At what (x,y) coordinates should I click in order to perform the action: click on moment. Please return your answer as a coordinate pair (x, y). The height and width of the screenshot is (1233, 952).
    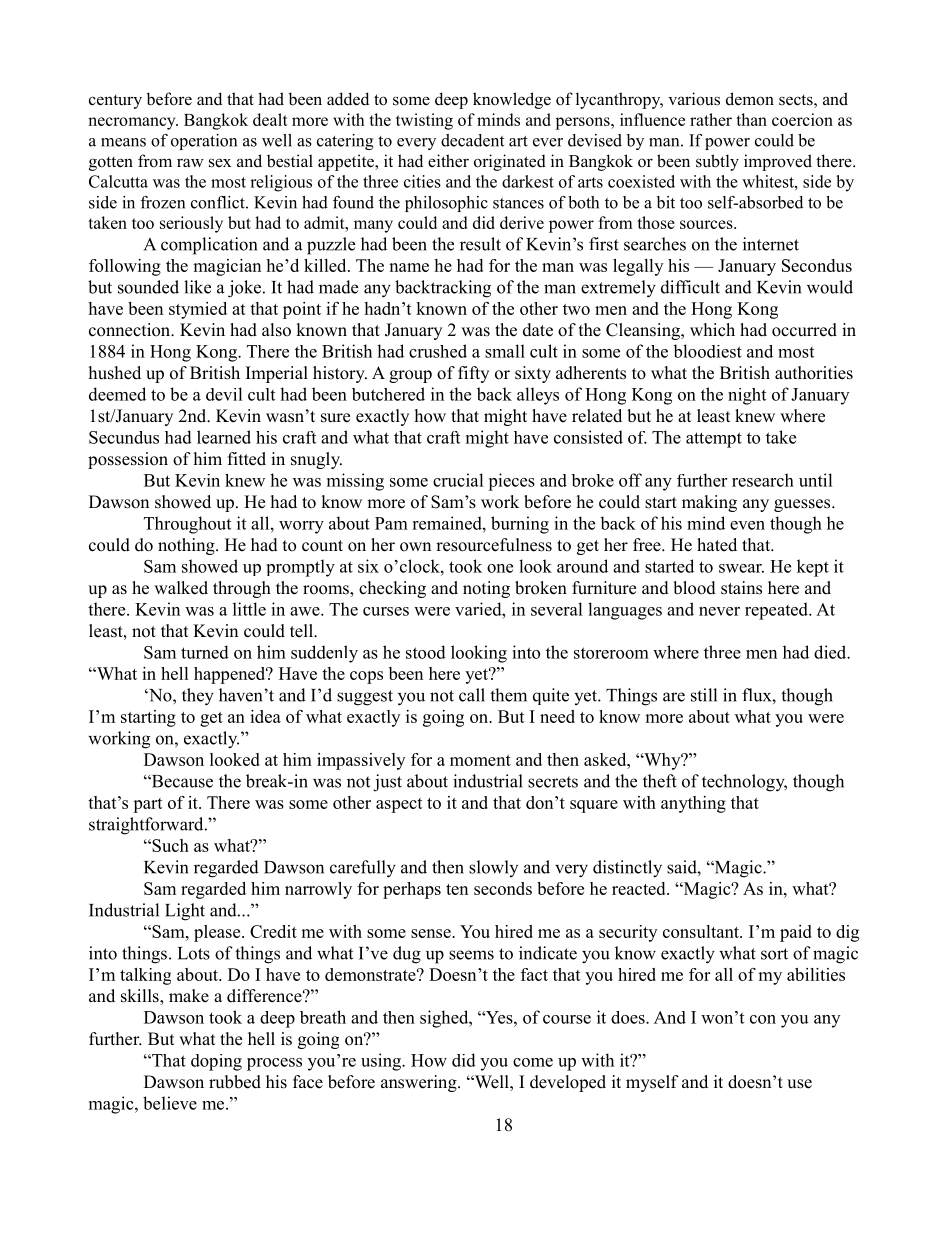
    Looking at the image, I should click on (480, 760).
